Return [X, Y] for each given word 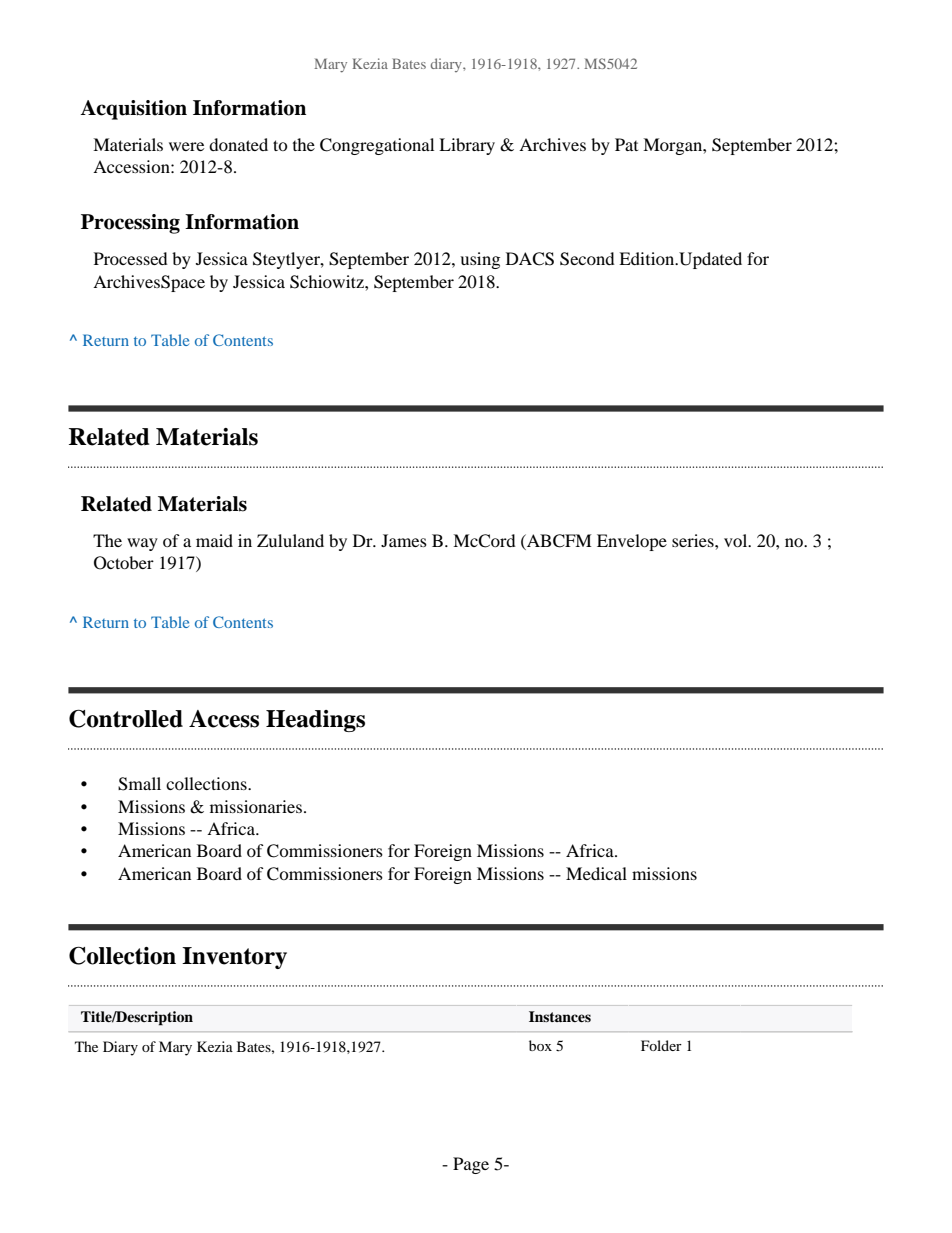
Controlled [126, 718]
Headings [315, 721]
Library [467, 146]
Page [471, 1165]
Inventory [234, 958]
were [186, 146]
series [694, 540]
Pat [626, 144]
